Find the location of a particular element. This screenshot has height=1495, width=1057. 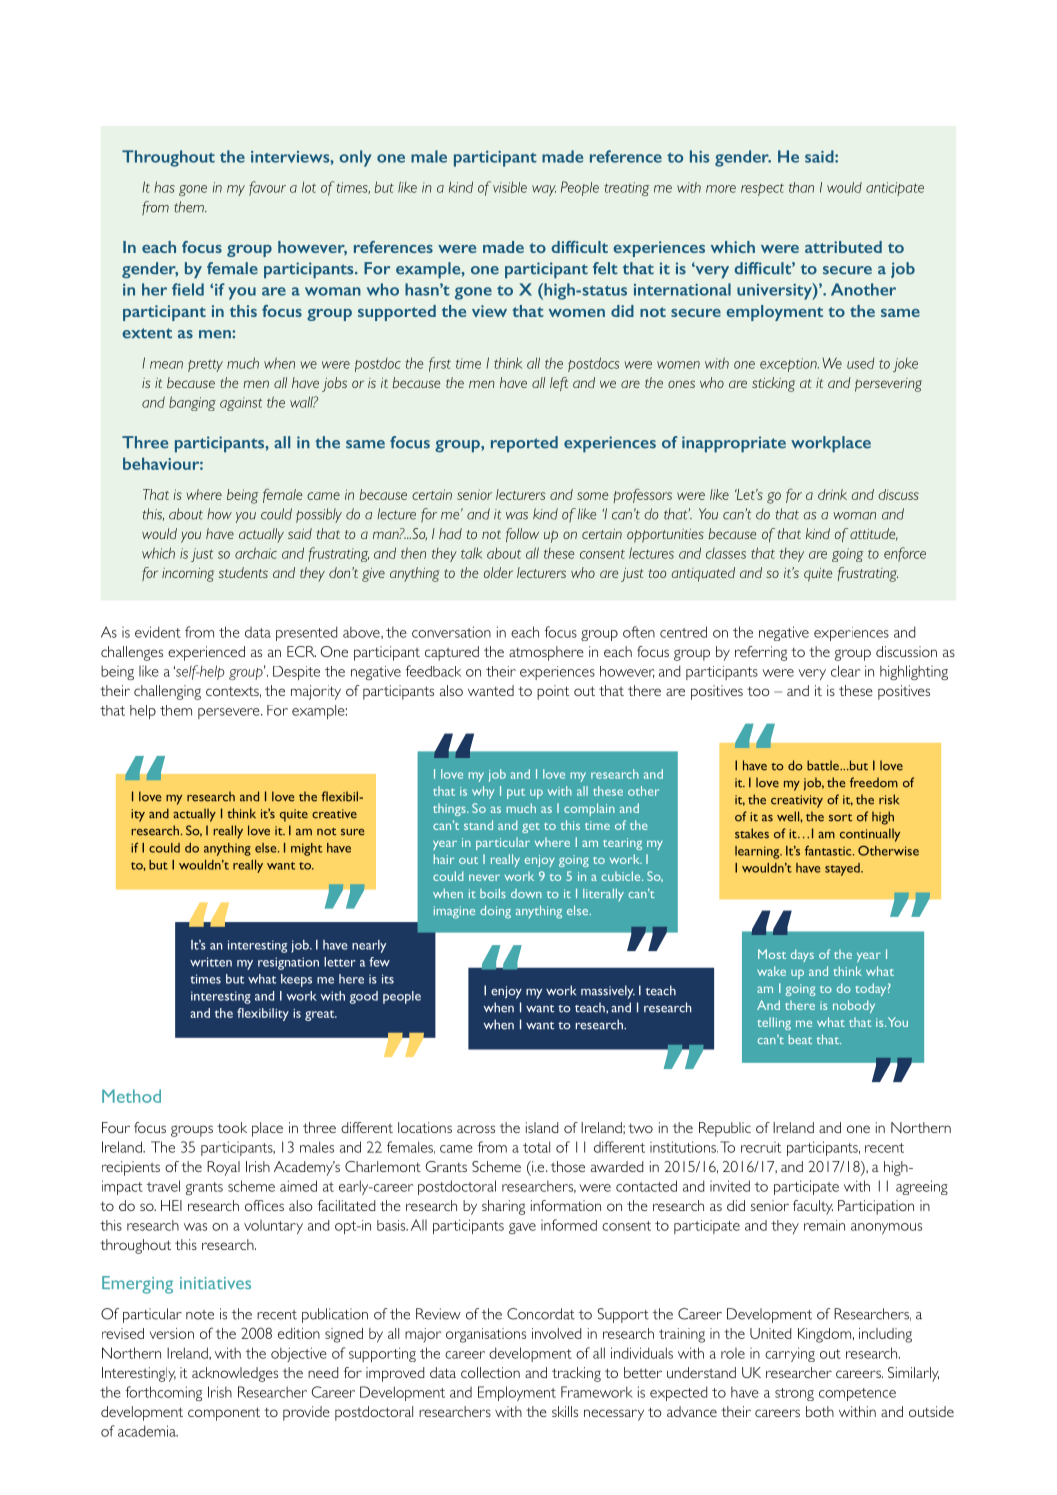

nobody is located at coordinates (854, 1006).
